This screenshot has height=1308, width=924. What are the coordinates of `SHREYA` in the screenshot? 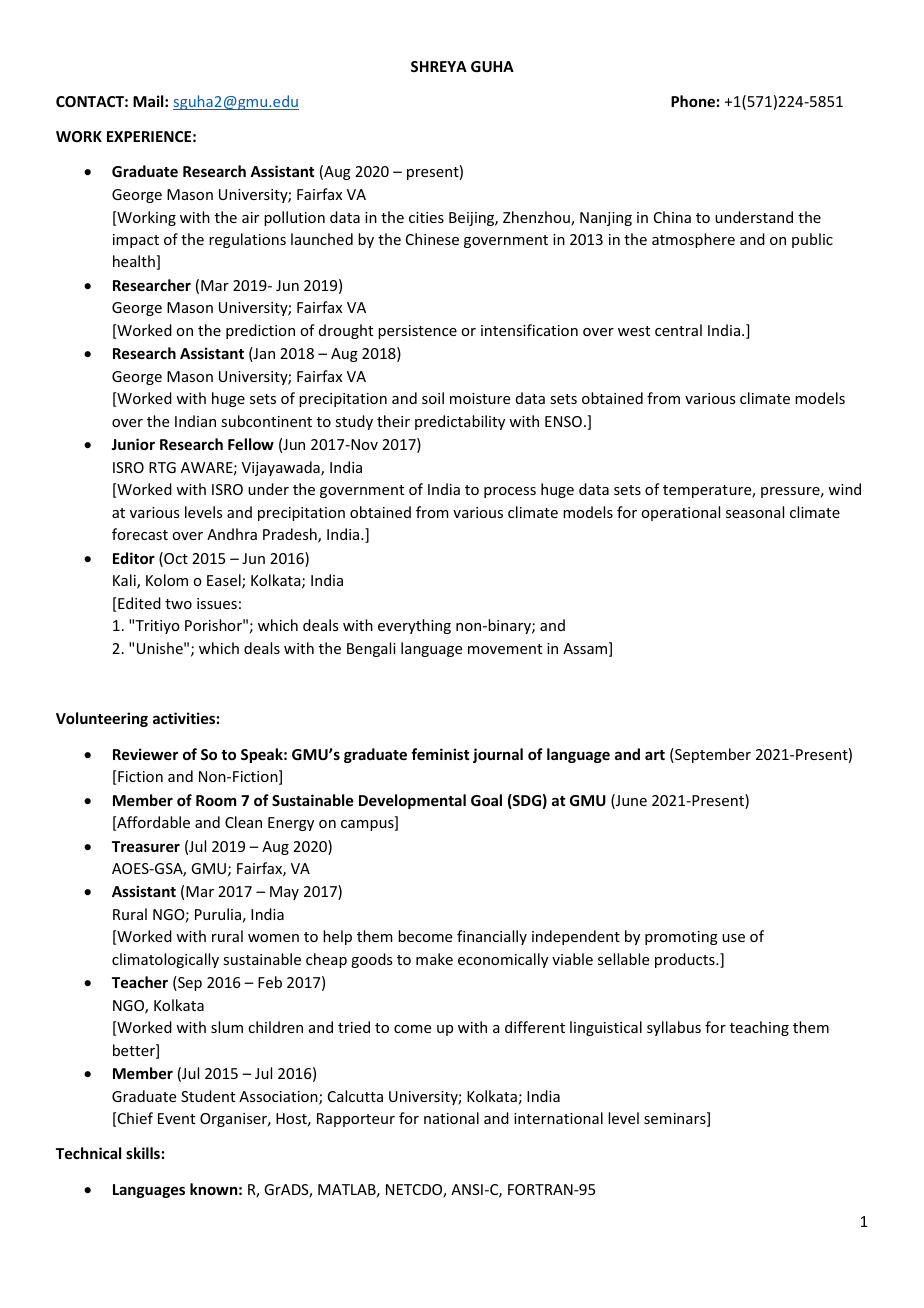 It's located at (439, 66).
